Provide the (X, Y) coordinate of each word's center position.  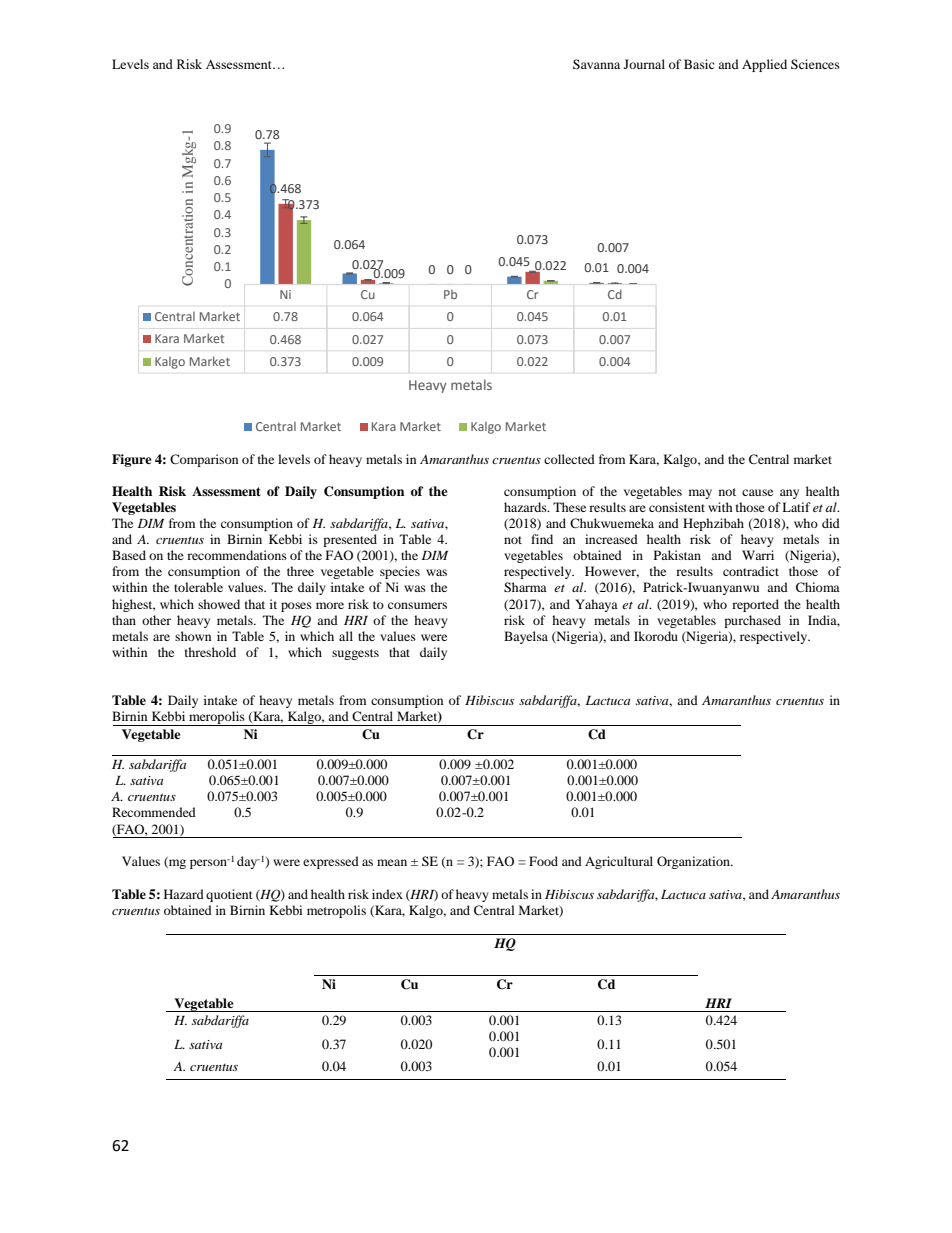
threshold (210, 652)
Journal (644, 64)
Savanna (596, 64)
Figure (132, 460)
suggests (355, 654)
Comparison (204, 460)
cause (757, 492)
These (569, 507)
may (700, 494)
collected (569, 459)
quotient (229, 895)
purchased (752, 621)
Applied (764, 65)
